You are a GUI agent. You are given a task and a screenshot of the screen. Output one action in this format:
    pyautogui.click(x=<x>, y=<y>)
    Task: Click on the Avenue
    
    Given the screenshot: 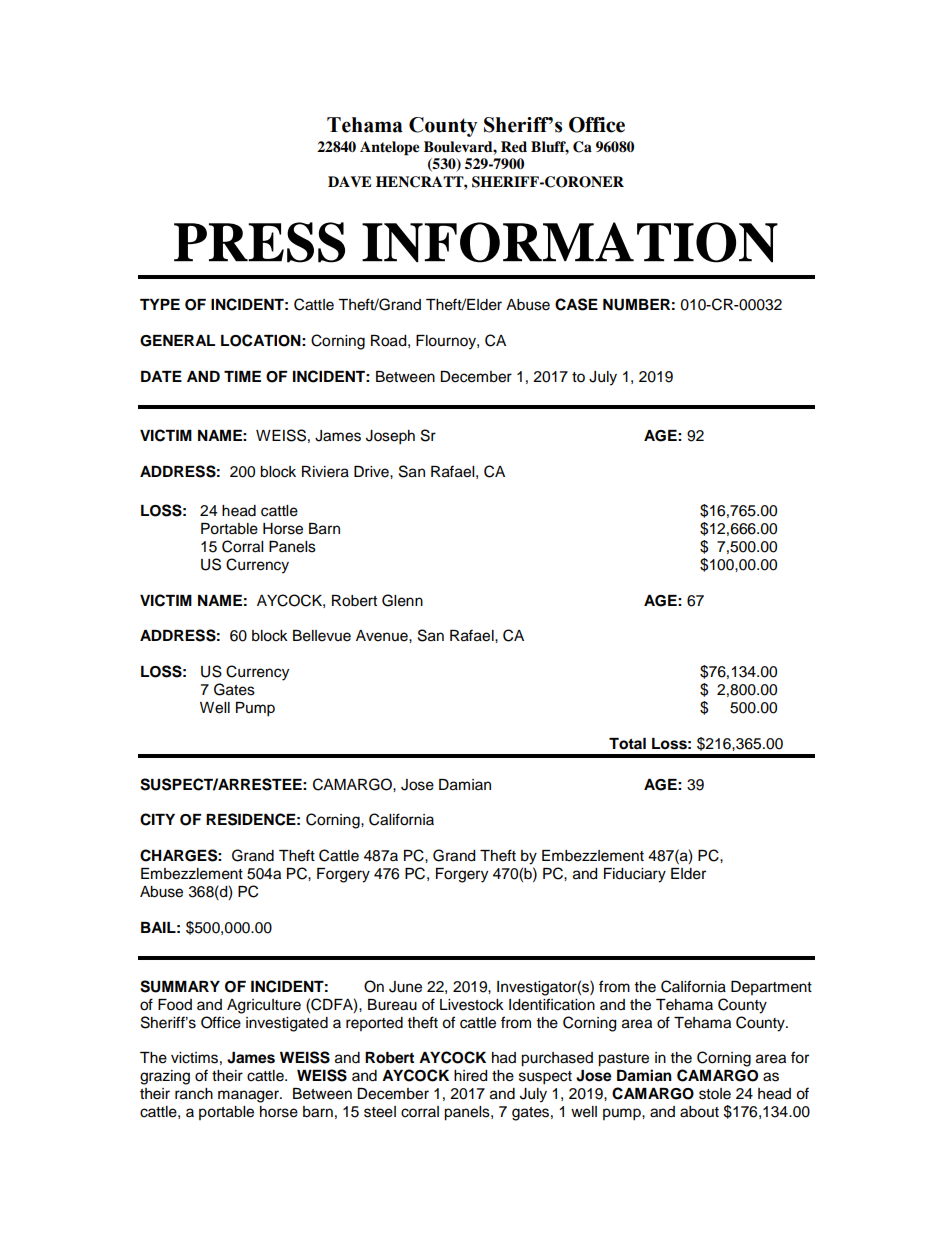 What is the action you would take?
    pyautogui.click(x=383, y=636)
